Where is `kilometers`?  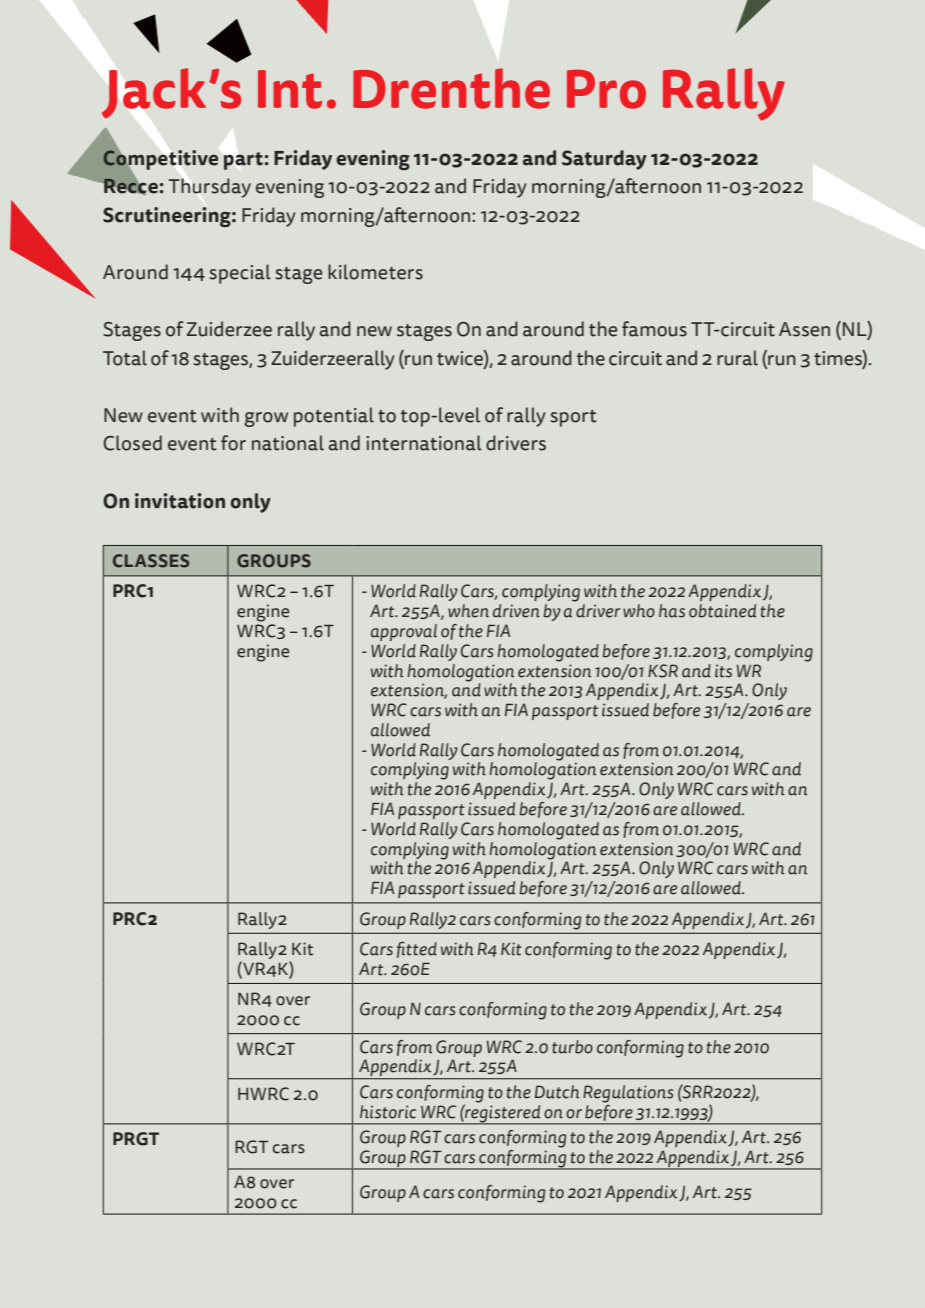 kilometers is located at coordinates (375, 272).
